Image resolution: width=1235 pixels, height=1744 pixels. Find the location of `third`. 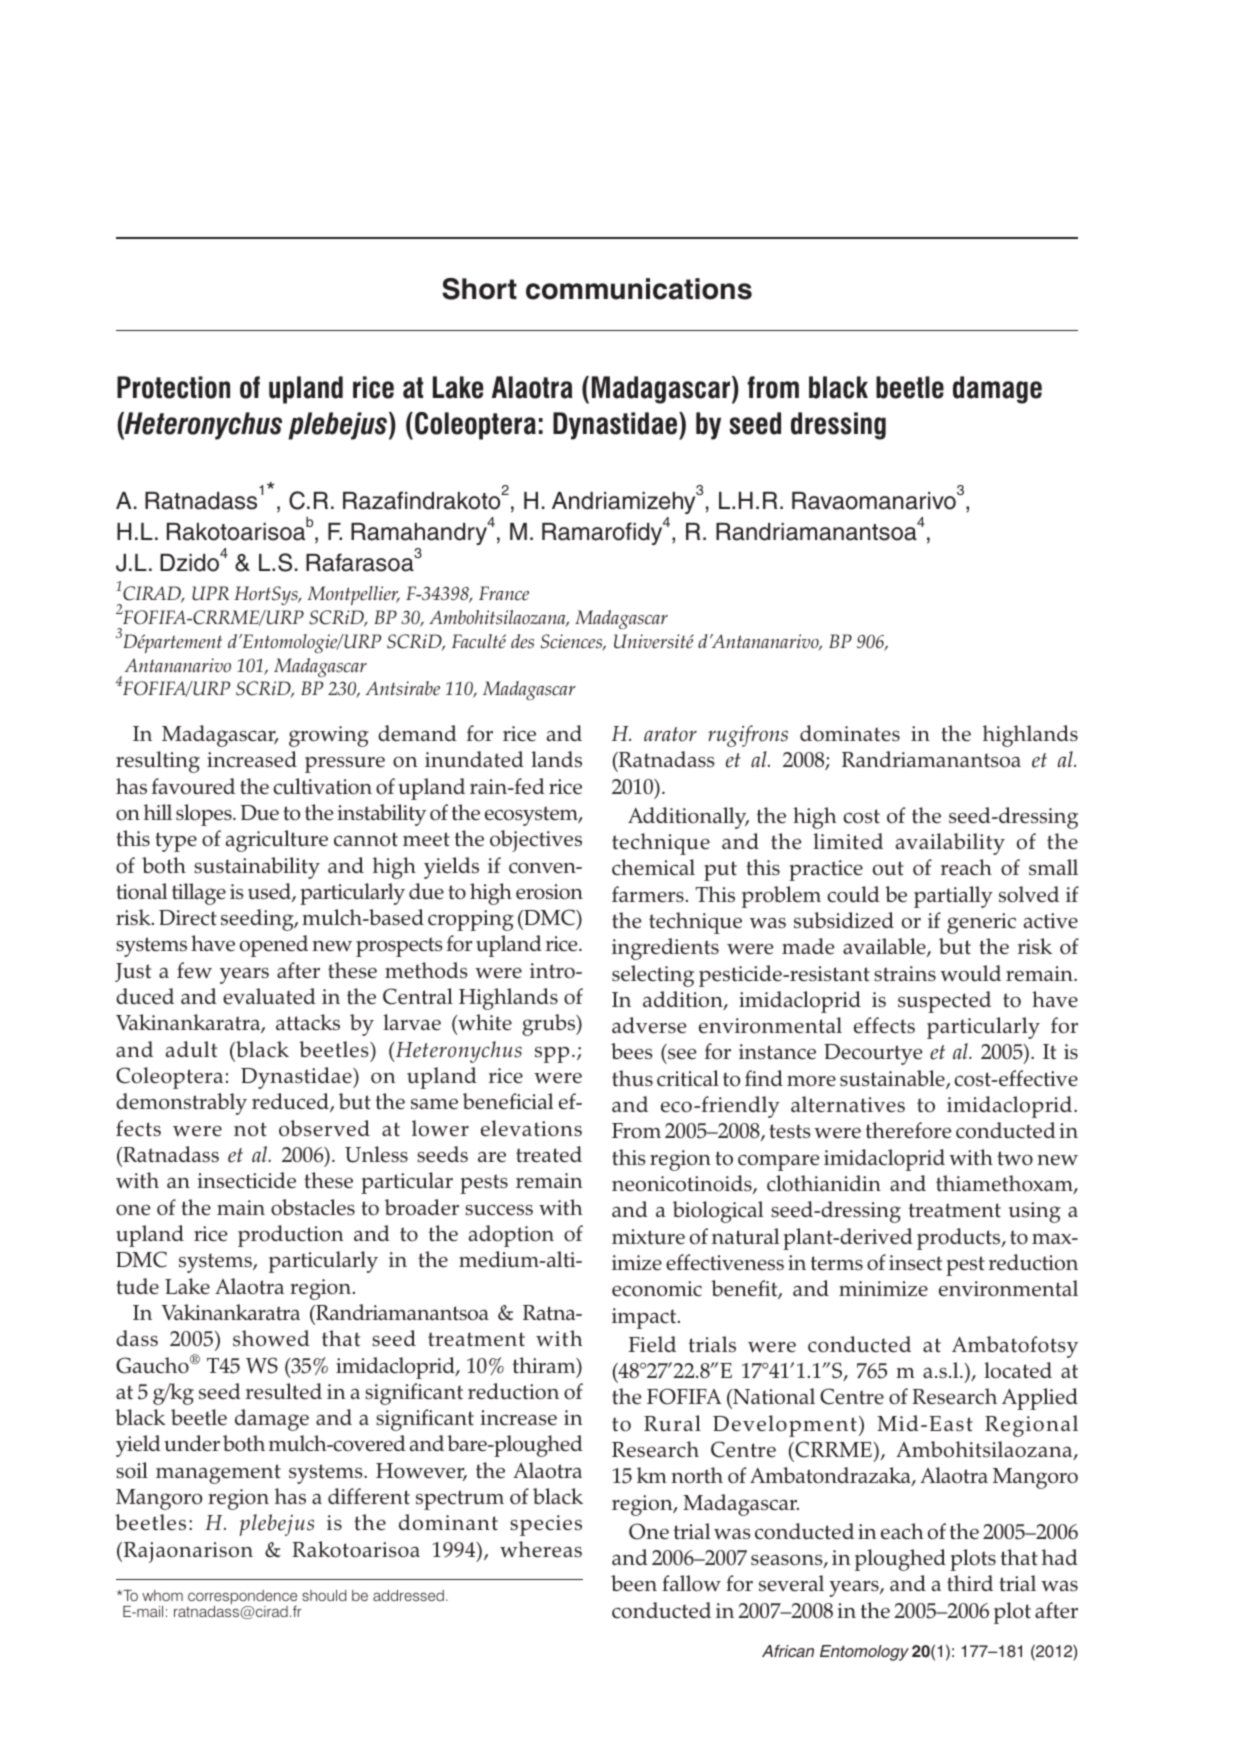

third is located at coordinates (970, 1583).
